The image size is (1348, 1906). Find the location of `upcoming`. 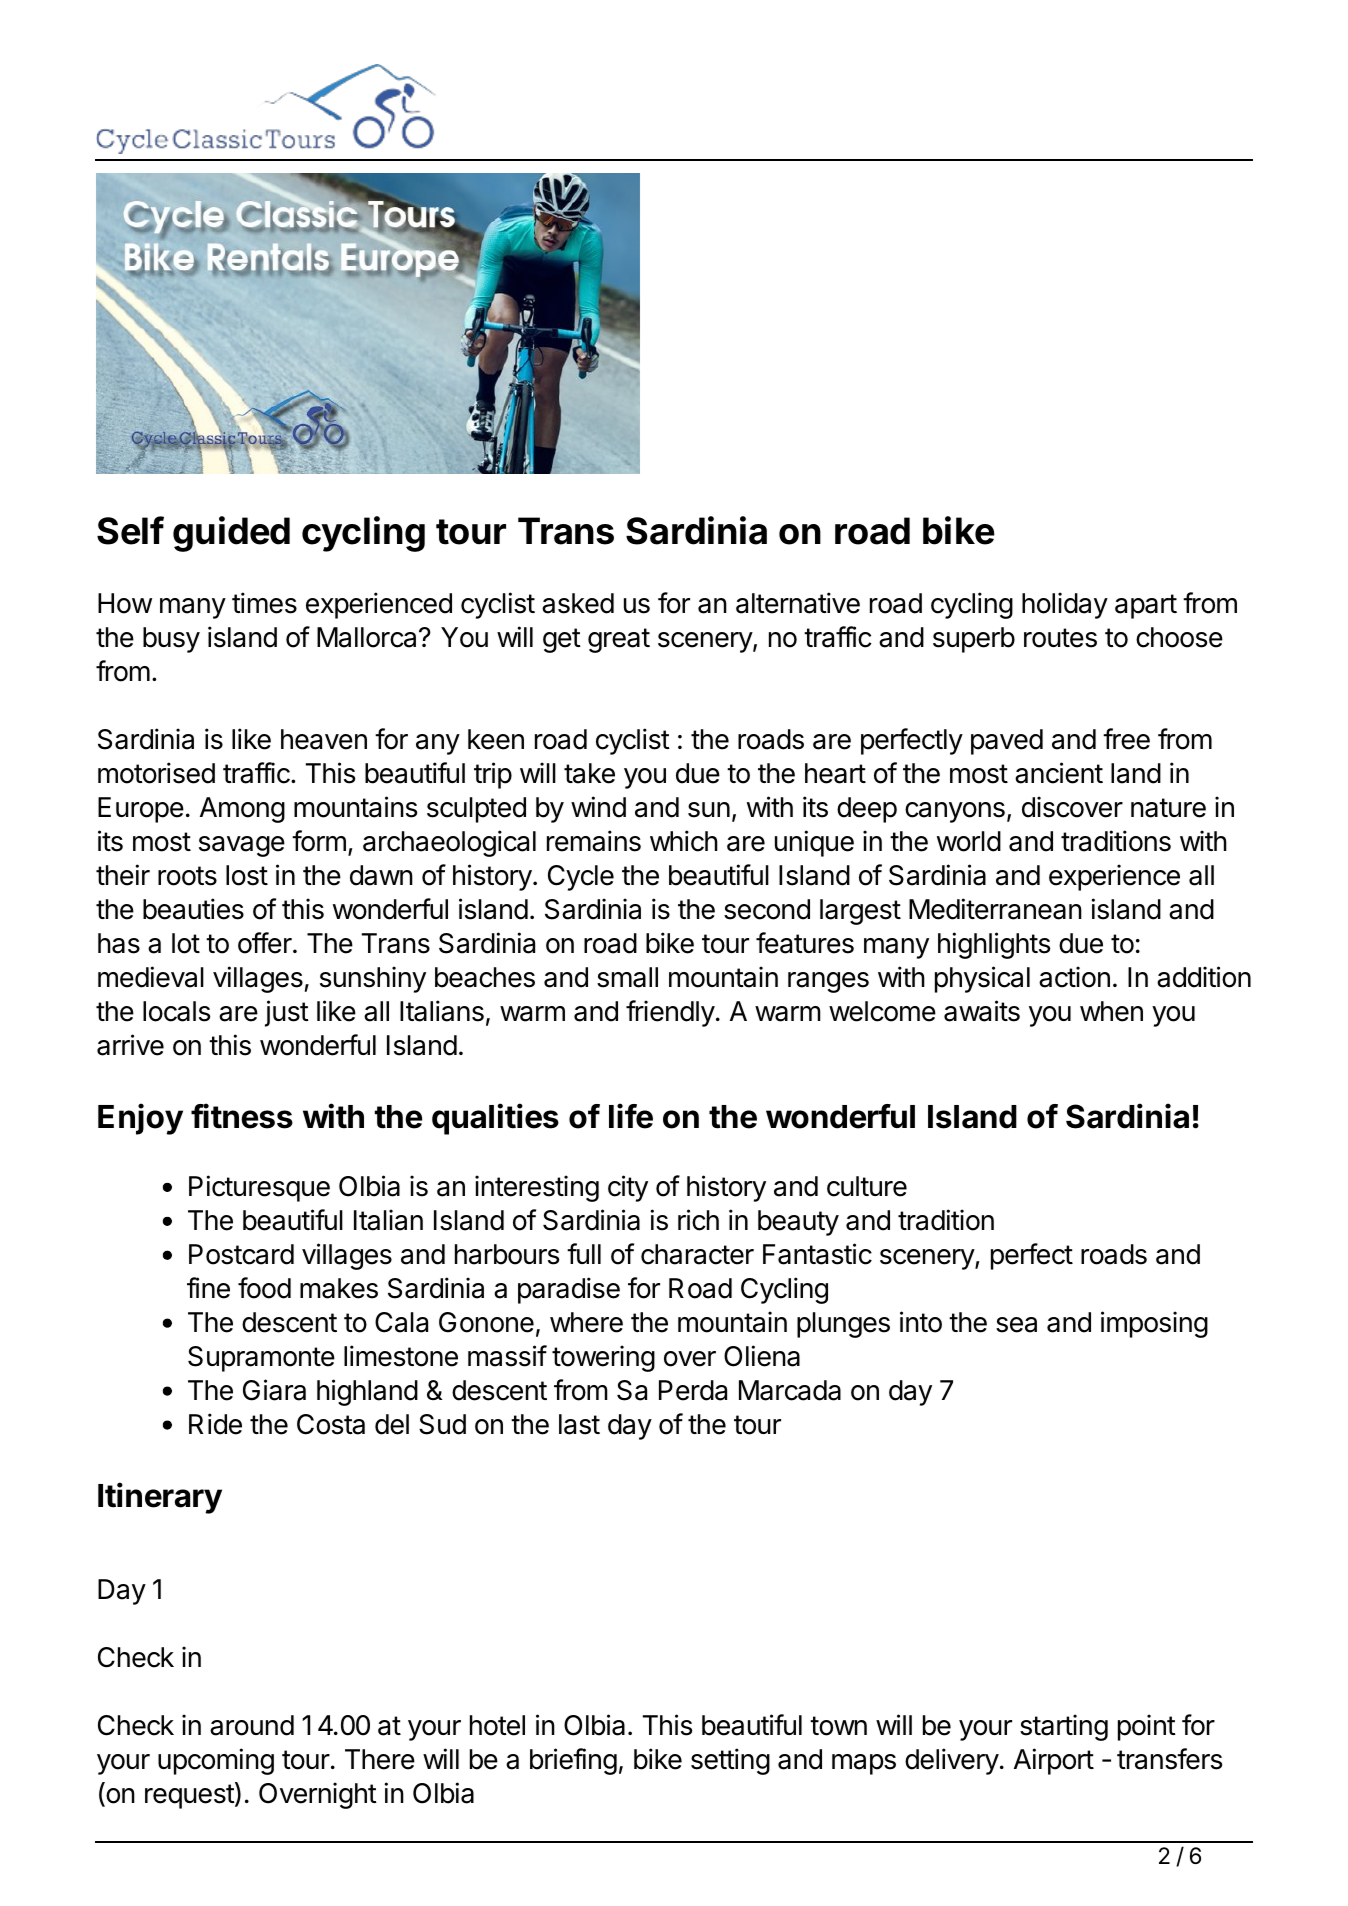

upcoming is located at coordinates (216, 1761).
